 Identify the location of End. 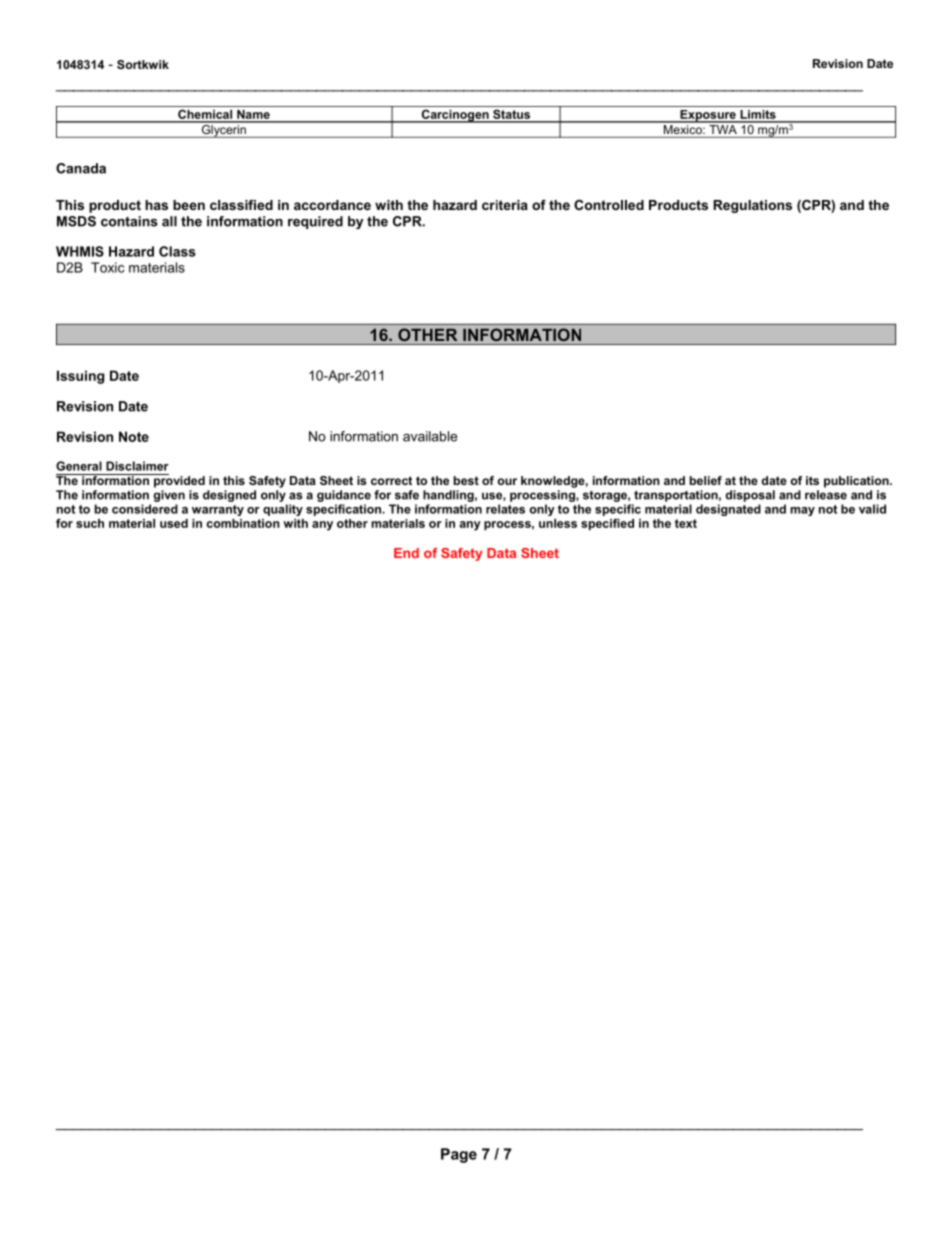
(406, 553).
